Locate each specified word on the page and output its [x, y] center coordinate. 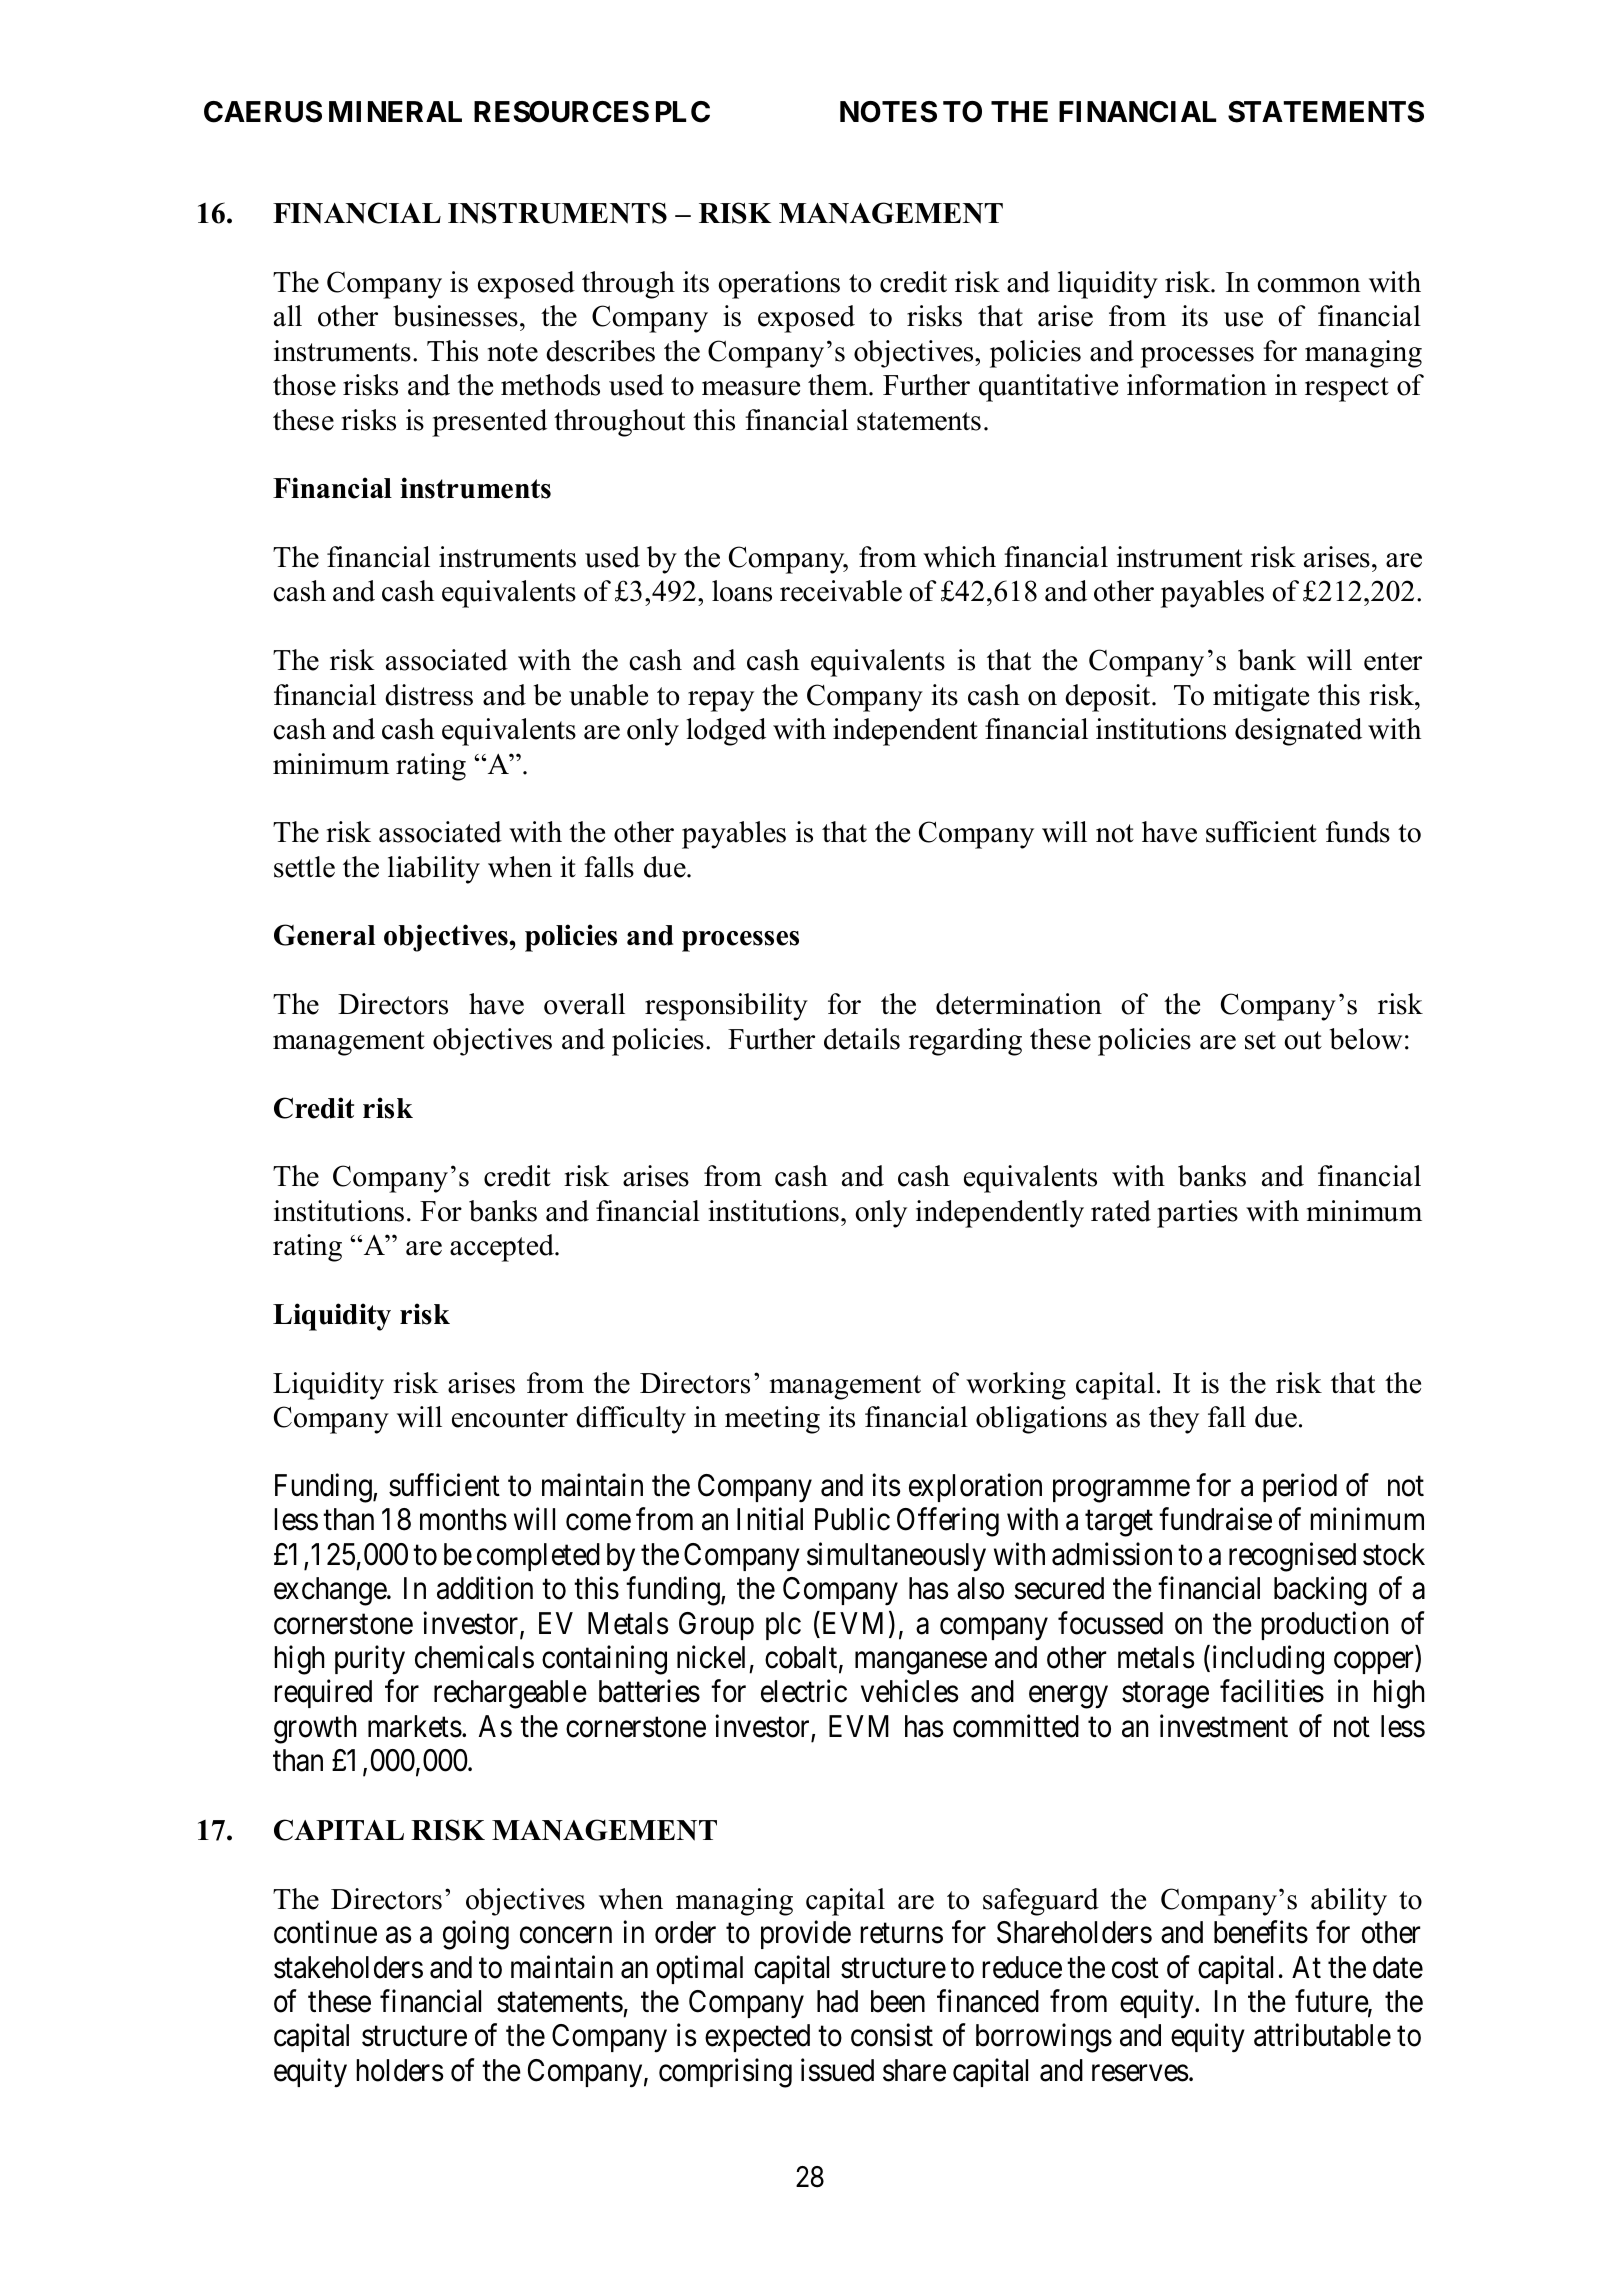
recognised [1292, 1557]
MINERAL [395, 111]
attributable [1322, 2035]
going [476, 1935]
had [837, 2001]
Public [852, 1519]
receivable [841, 591]
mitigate [1261, 698]
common [1309, 285]
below [1366, 1039]
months [463, 1519]
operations [779, 285]
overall [584, 1004]
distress [429, 695]
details [862, 1039]
